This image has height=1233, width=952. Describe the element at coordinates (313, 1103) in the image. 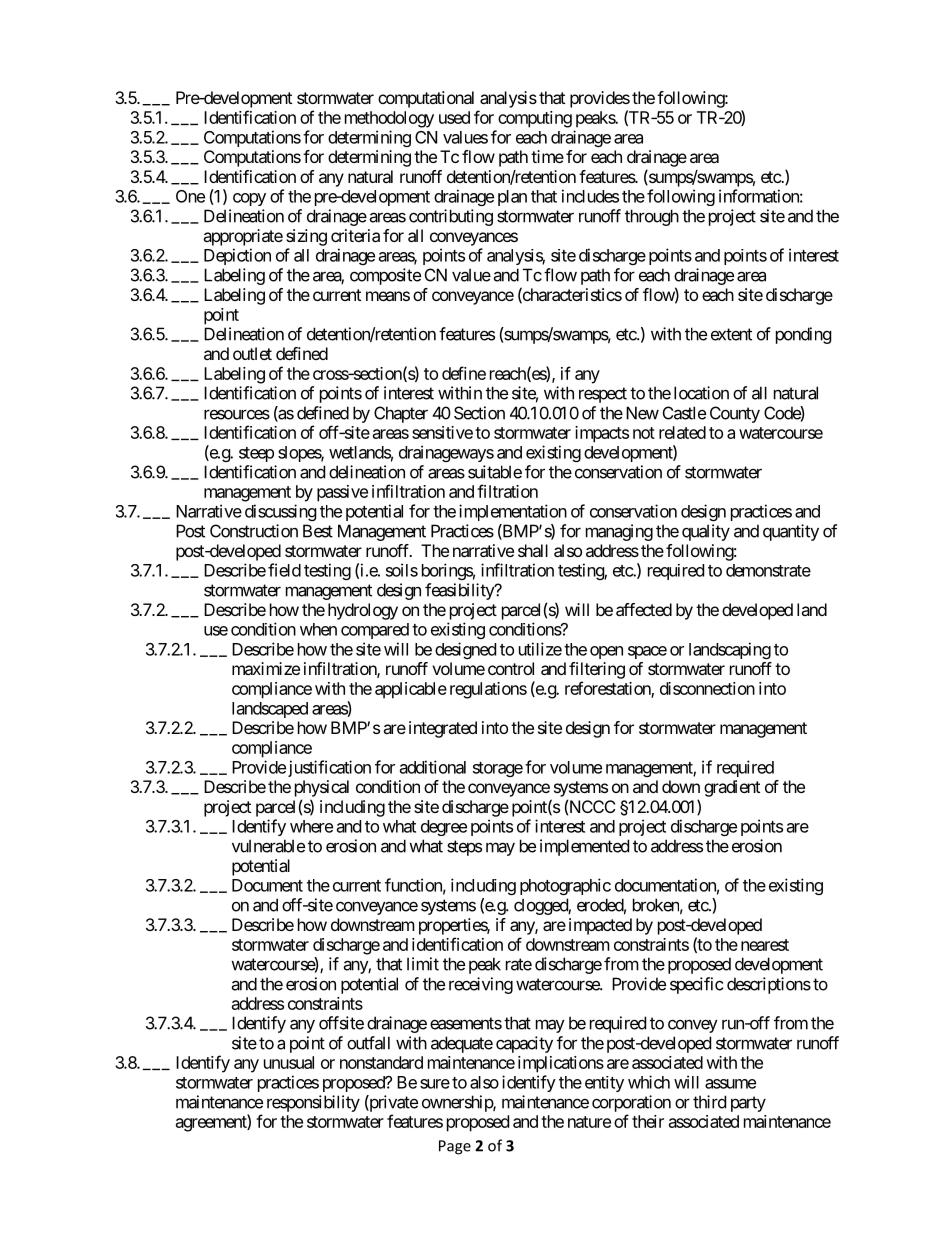

I see `responsibility` at that location.
